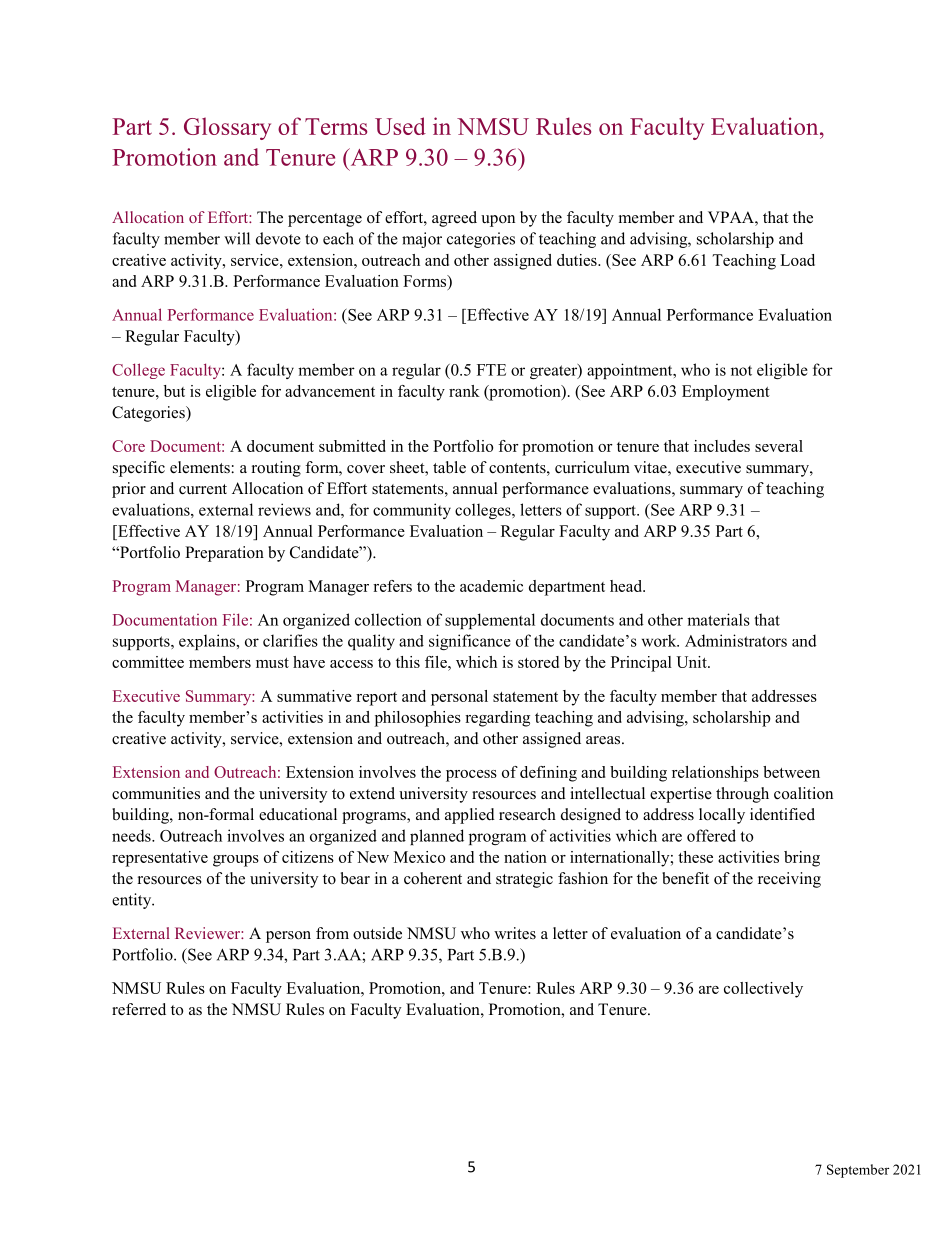  What do you see at coordinates (139, 1009) in the image?
I see `referred` at bounding box center [139, 1009].
